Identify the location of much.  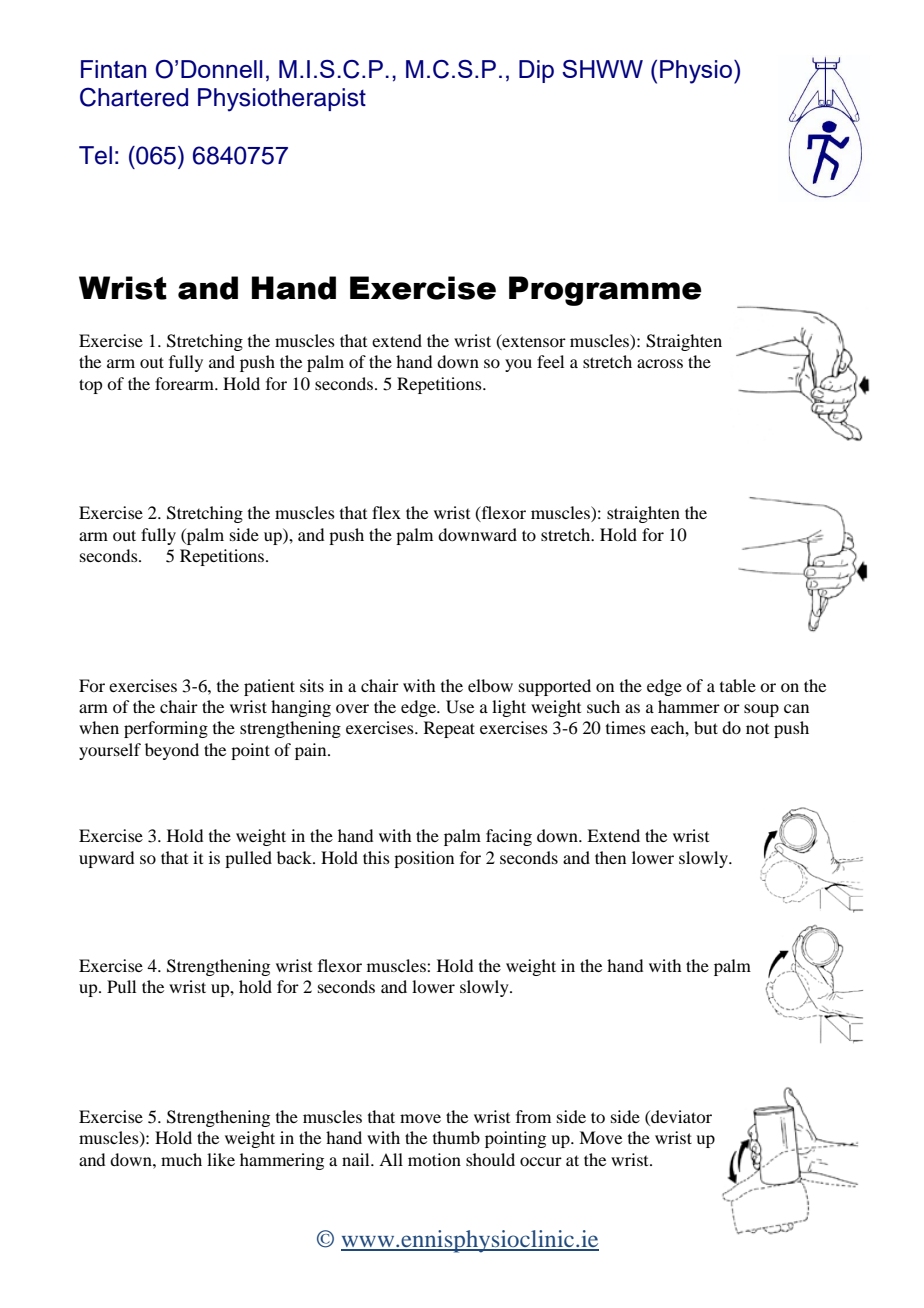
(181, 1159).
